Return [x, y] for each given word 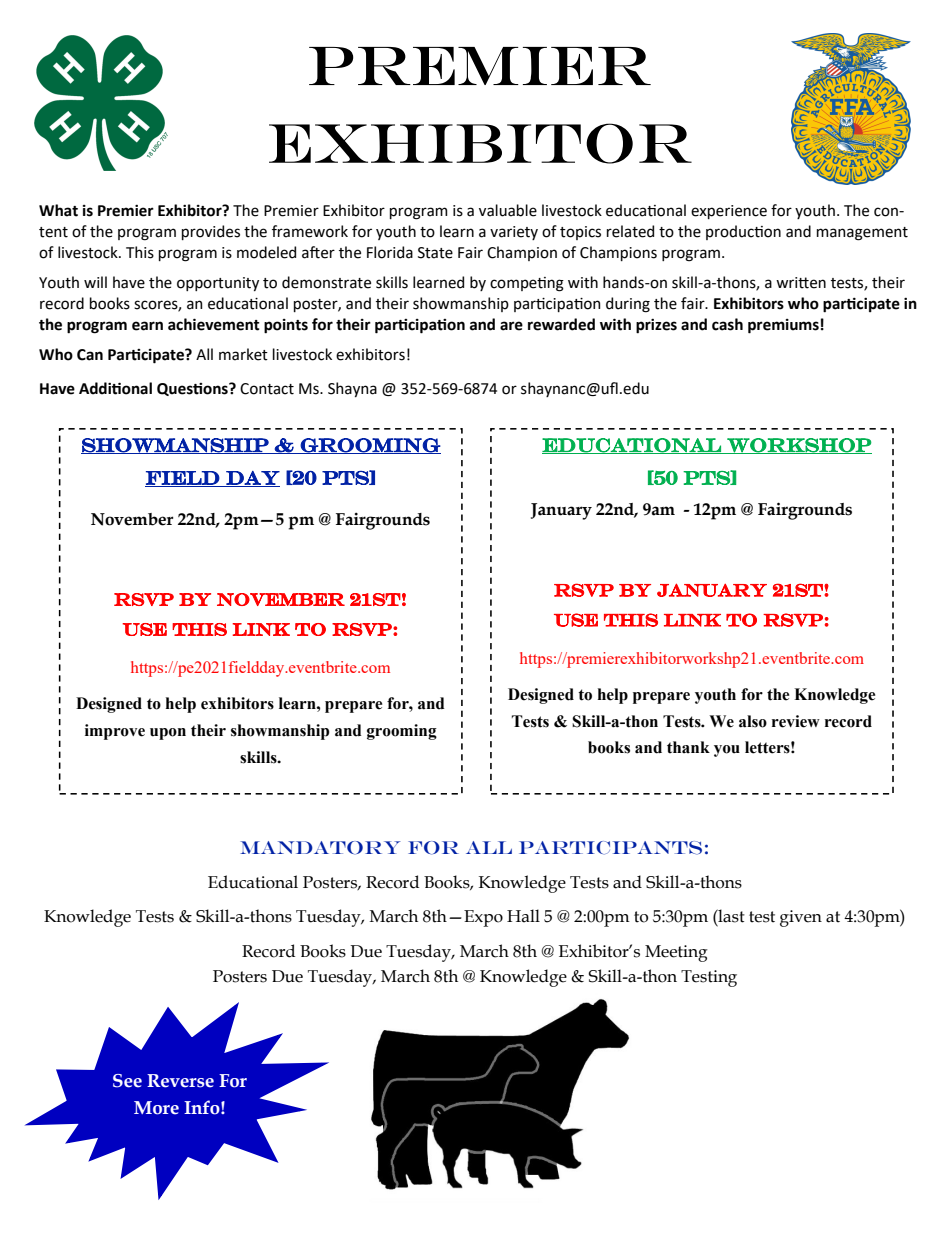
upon [168, 734]
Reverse [180, 1081]
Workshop [798, 446]
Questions [193, 389]
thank [688, 747]
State [435, 253]
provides [211, 232]
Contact [267, 389]
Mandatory [320, 848]
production [743, 232]
